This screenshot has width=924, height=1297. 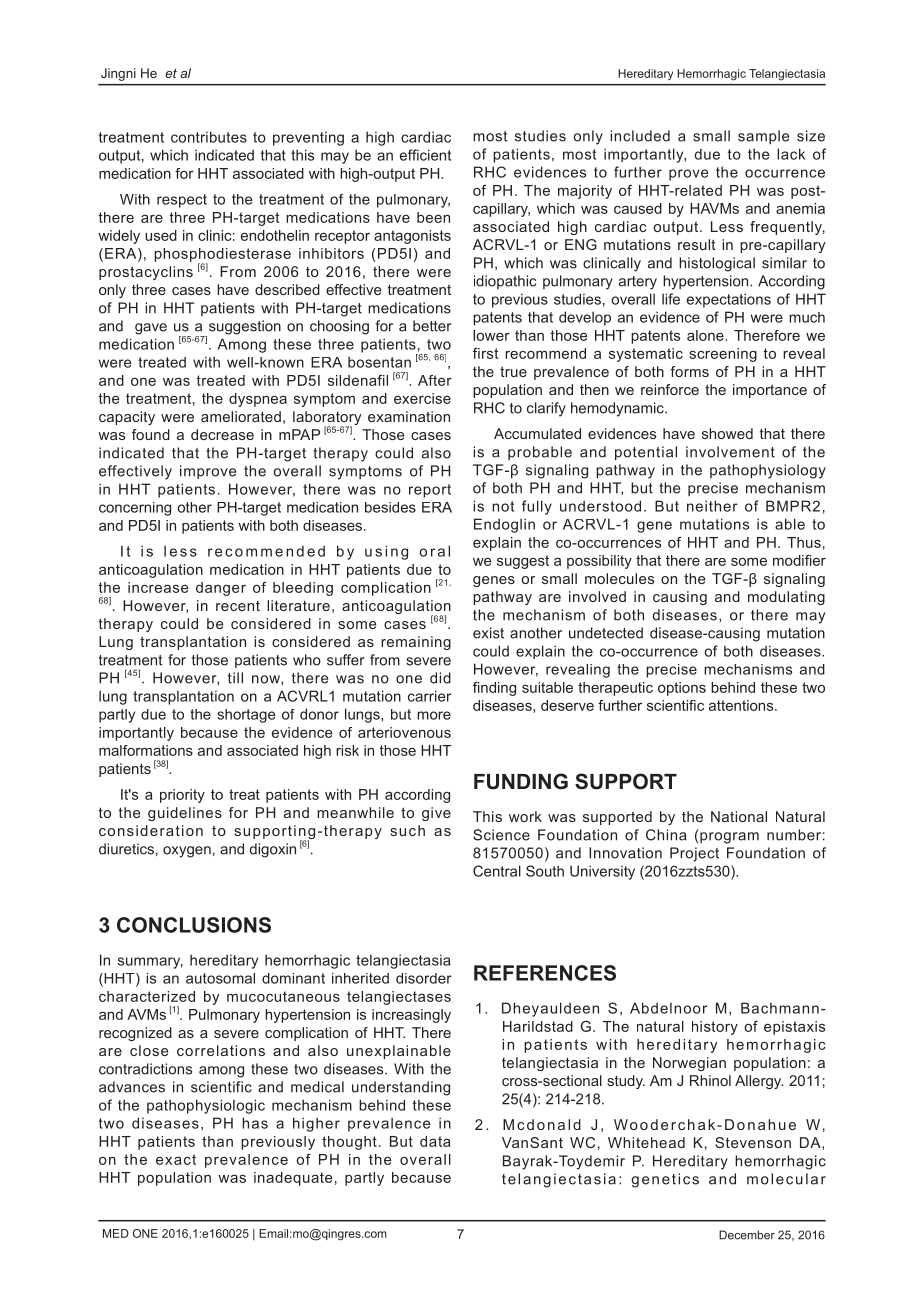 What do you see at coordinates (424, 978) in the screenshot?
I see `disorder` at bounding box center [424, 978].
